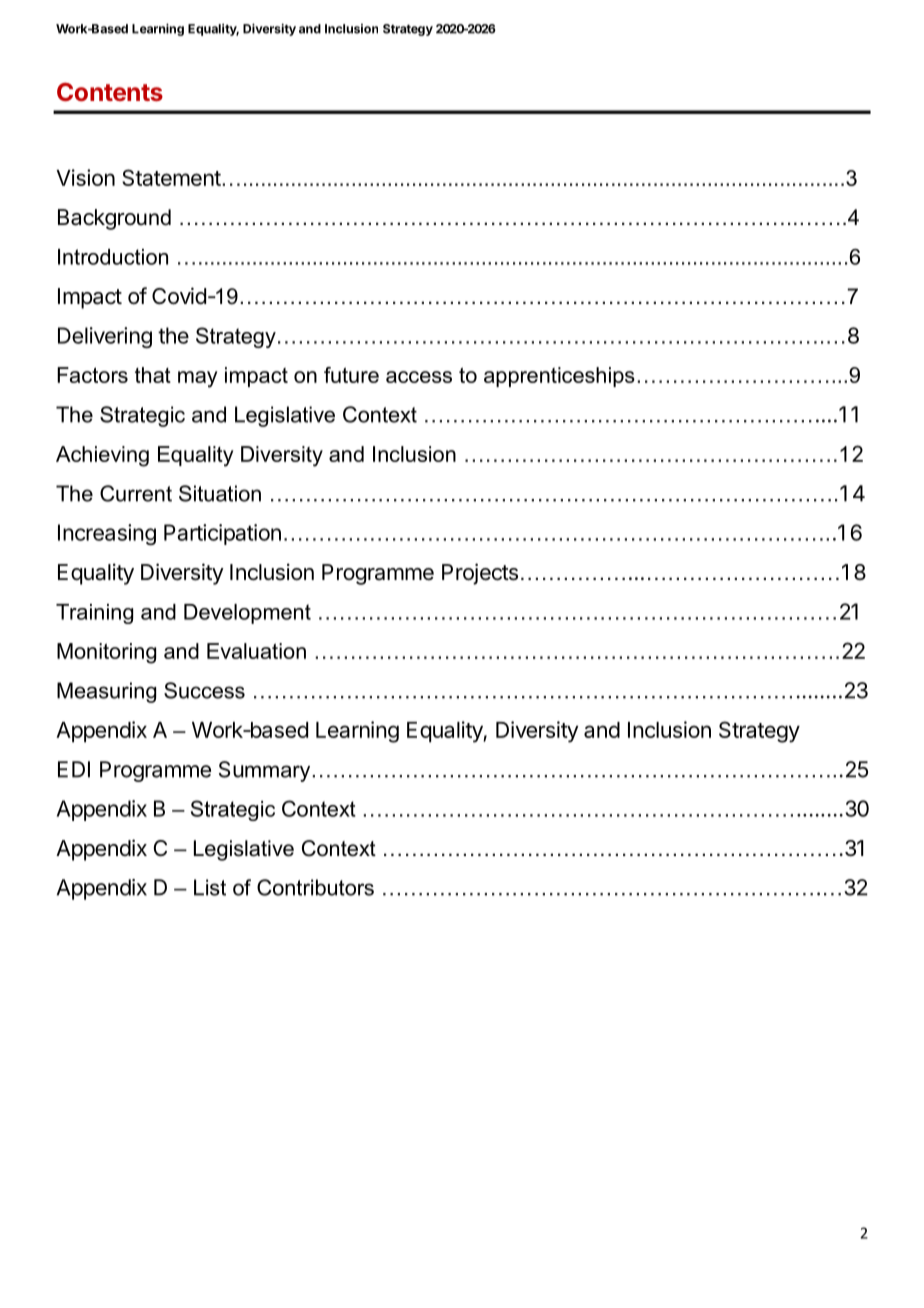  What do you see at coordinates (113, 257) in the page?
I see `Introduction` at bounding box center [113, 257].
